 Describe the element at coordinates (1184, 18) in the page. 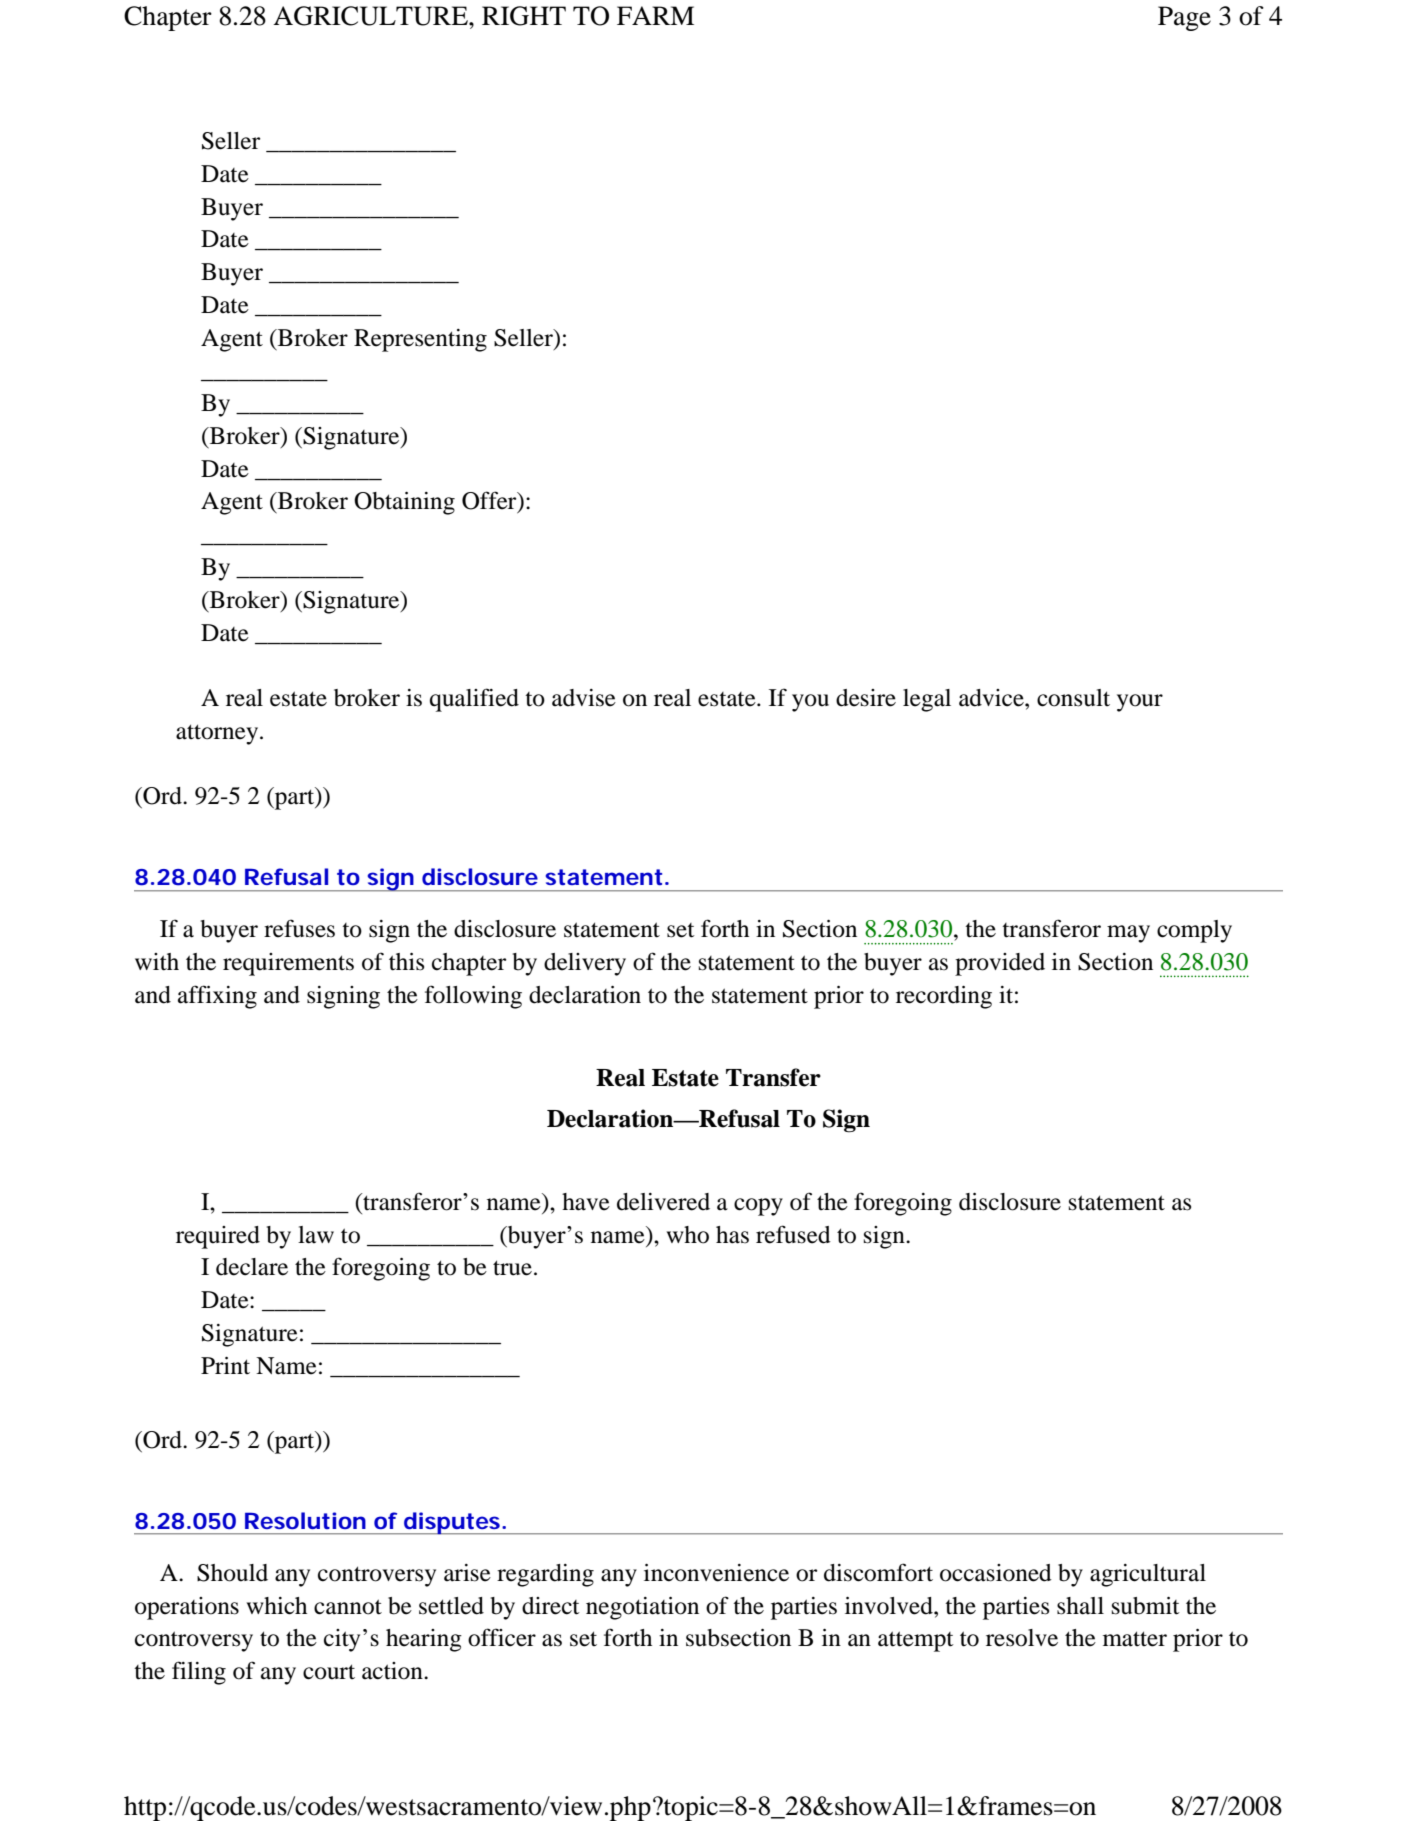

I see `Page` at that location.
